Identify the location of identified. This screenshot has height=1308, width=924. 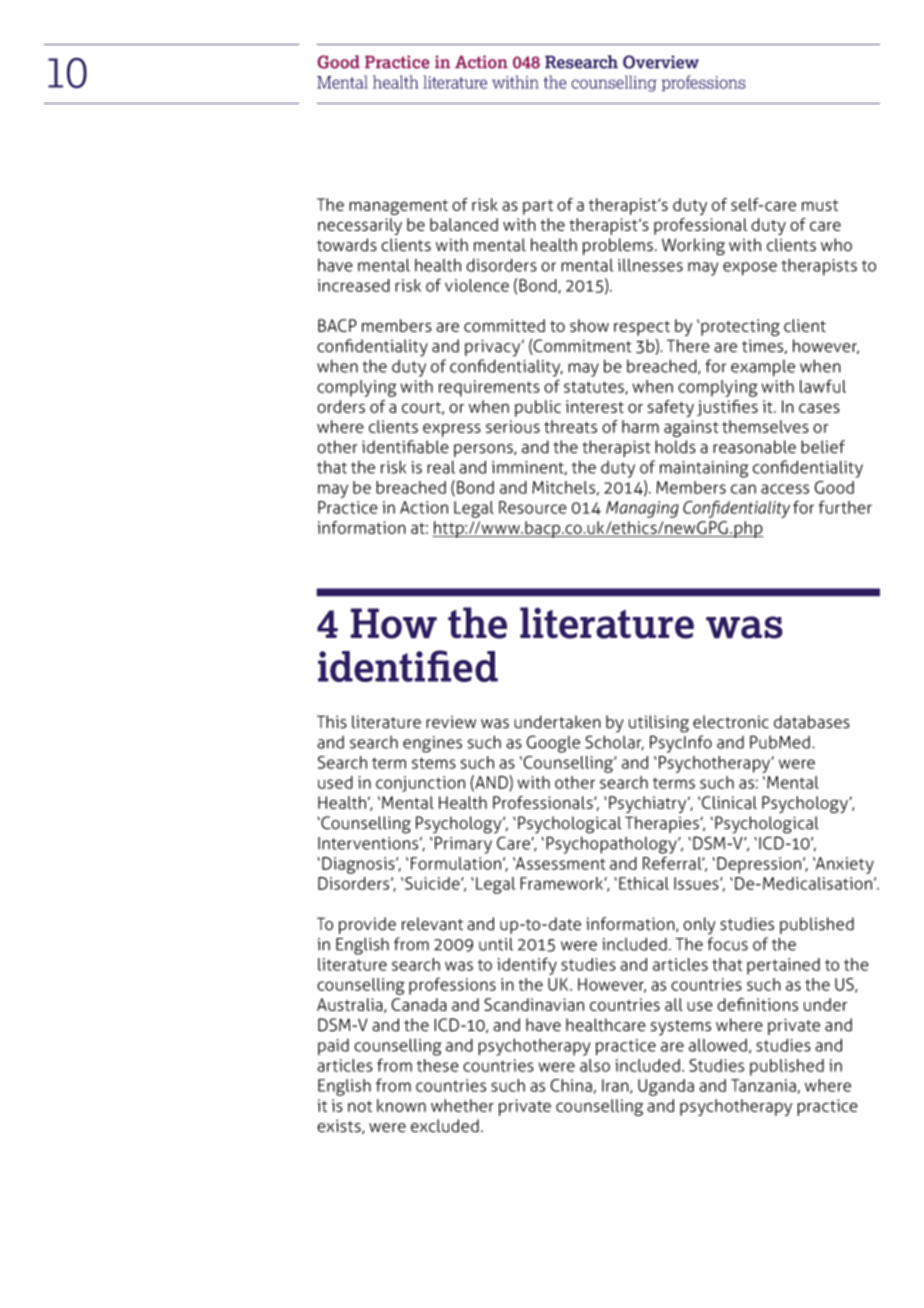
(408, 666).
